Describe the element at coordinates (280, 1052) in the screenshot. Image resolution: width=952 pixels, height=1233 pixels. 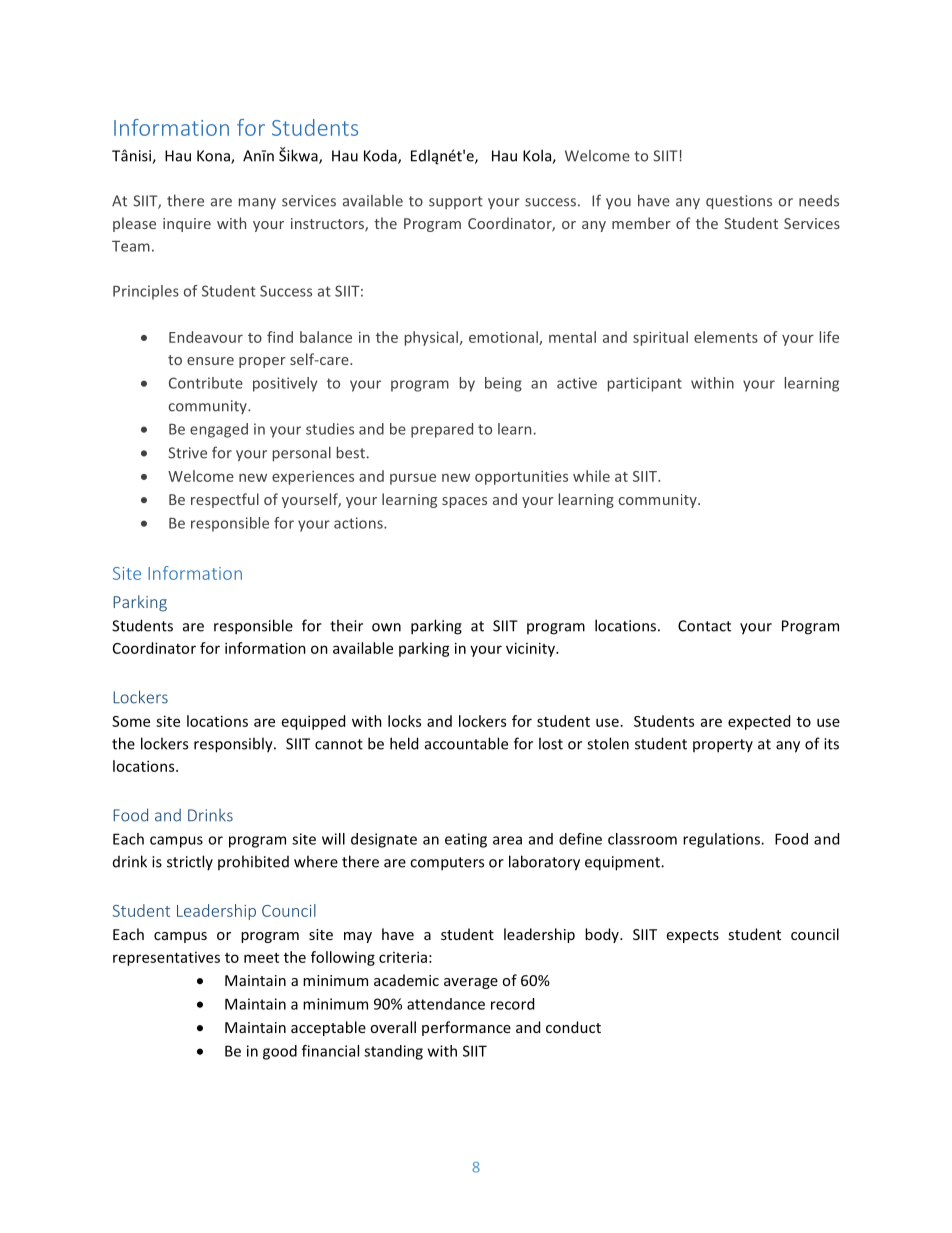
I see `good` at that location.
